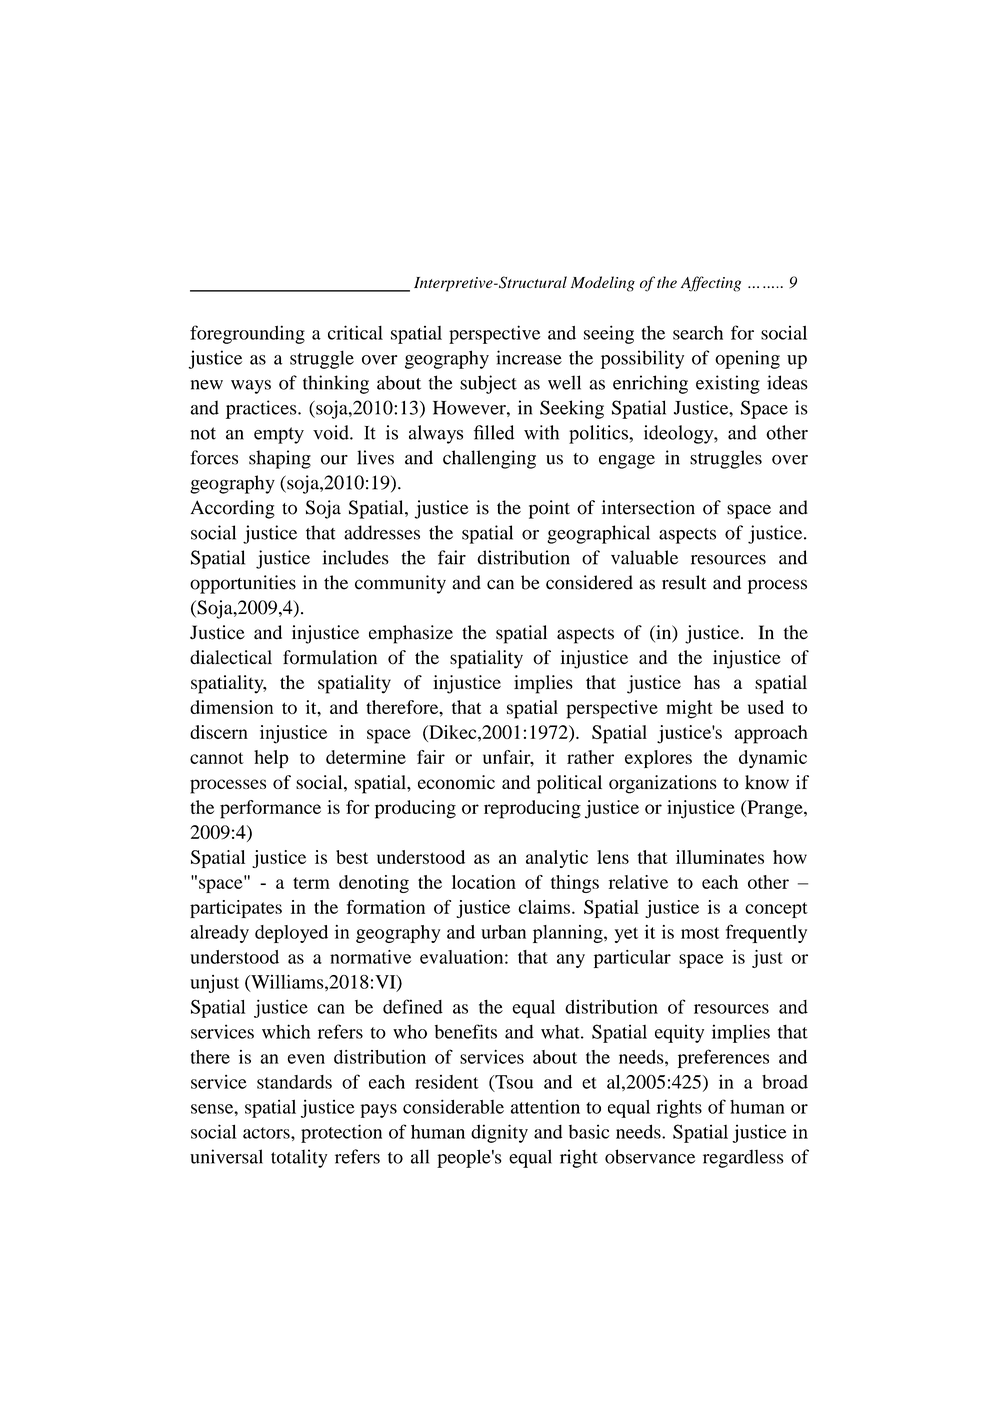  What do you see at coordinates (684, 582) in the screenshot?
I see `result` at bounding box center [684, 582].
